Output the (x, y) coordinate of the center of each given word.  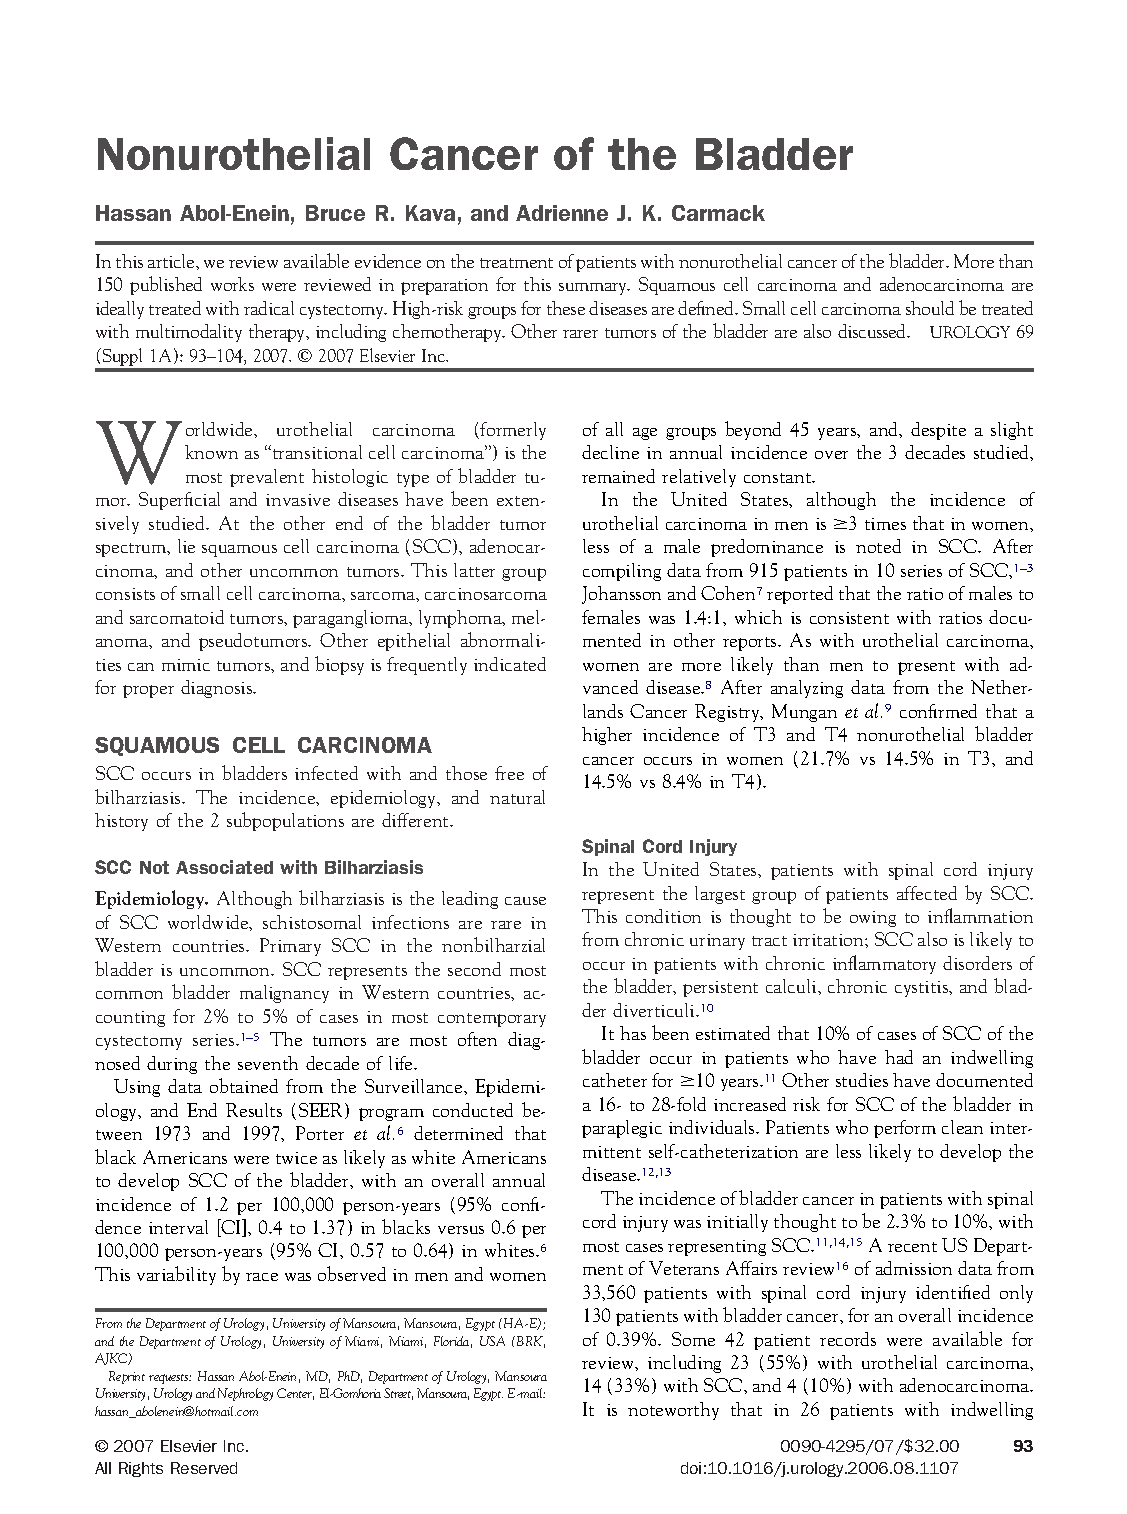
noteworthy (673, 1411)
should (930, 308)
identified (953, 1292)
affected (927, 893)
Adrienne (562, 213)
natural (517, 797)
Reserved (204, 1468)
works (232, 284)
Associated (224, 867)
